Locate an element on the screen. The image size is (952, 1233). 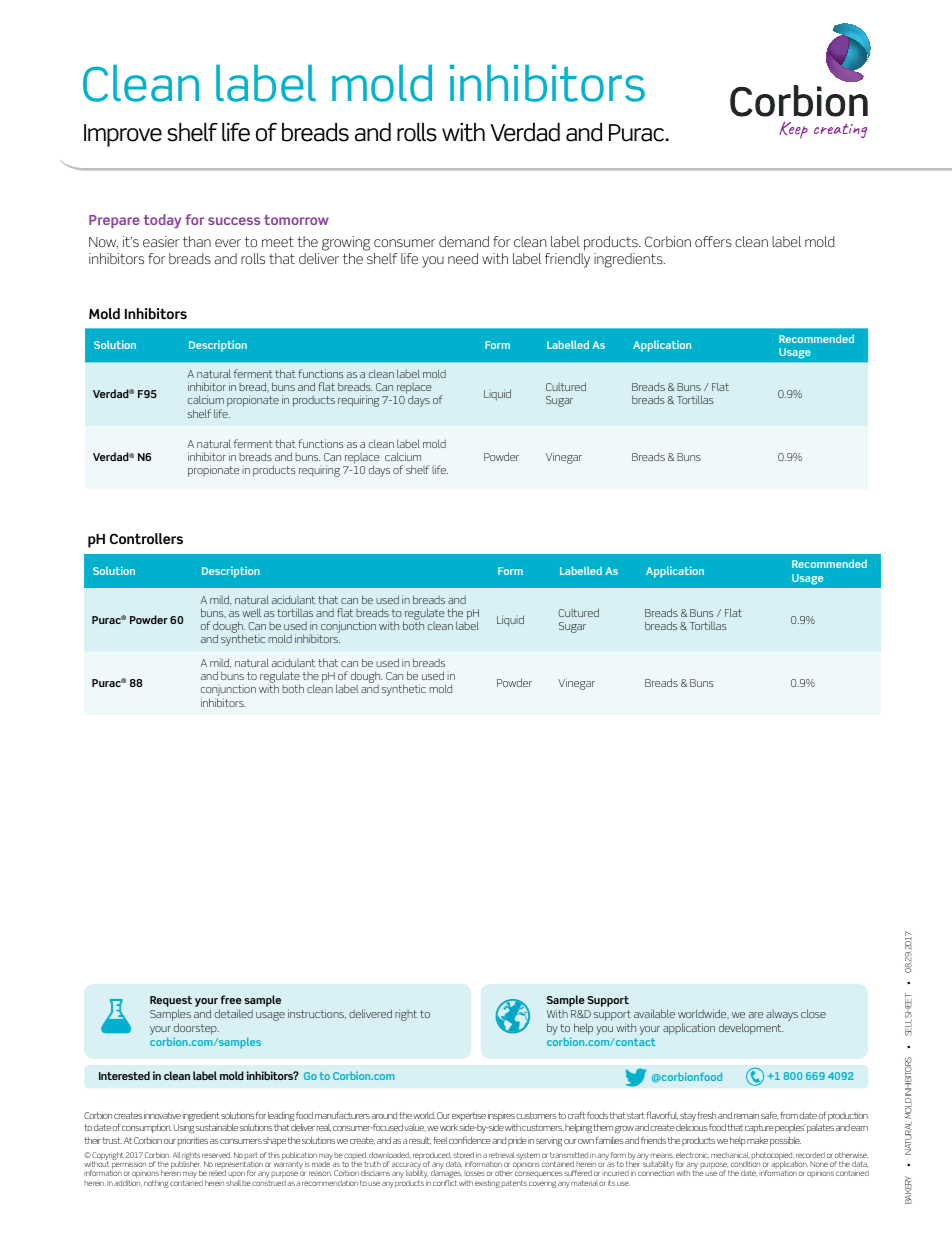
demand is located at coordinates (464, 241).
